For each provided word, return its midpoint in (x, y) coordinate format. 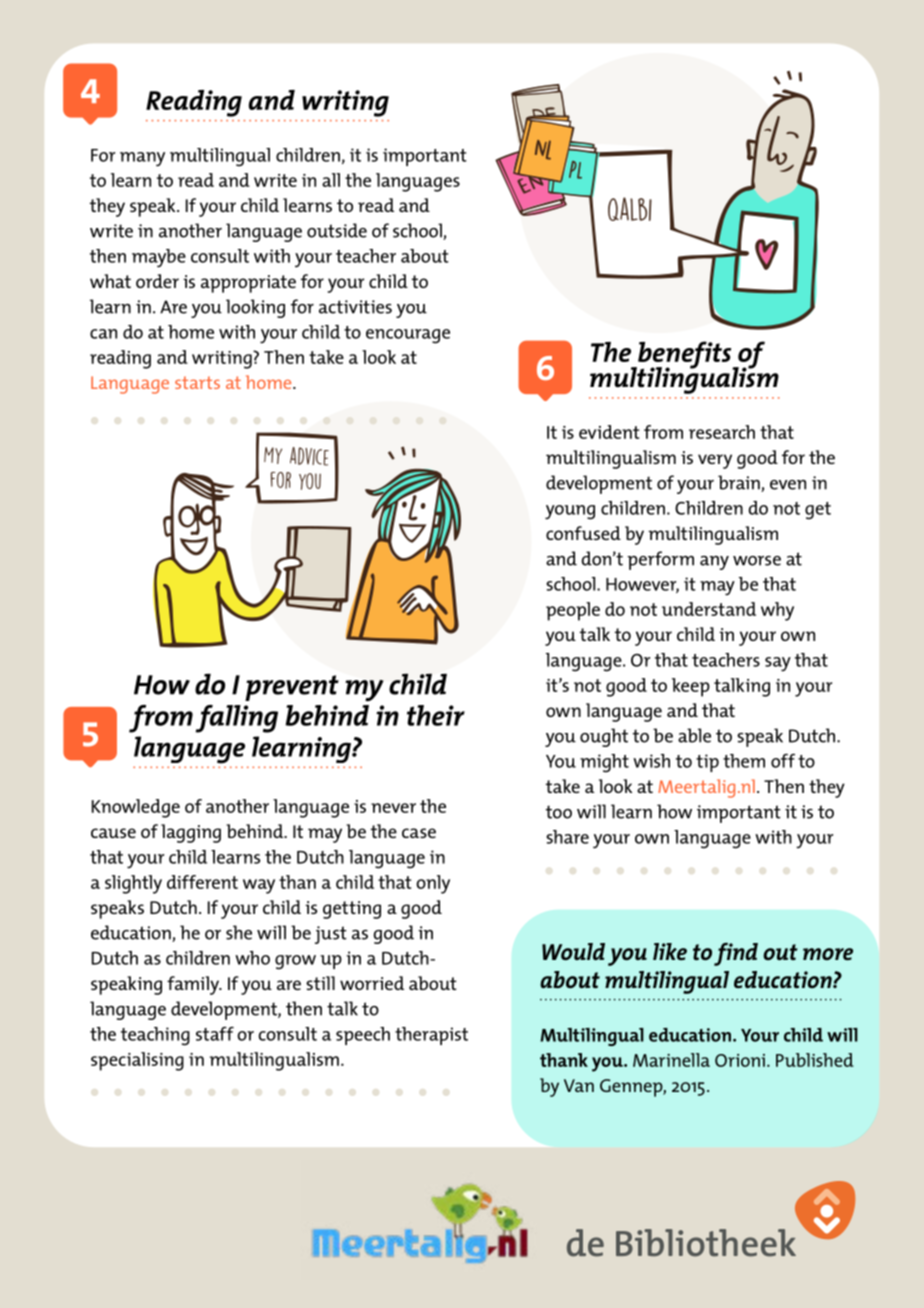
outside (337, 230)
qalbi (630, 209)
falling (236, 719)
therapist (431, 1036)
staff (215, 1034)
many (142, 159)
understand (709, 609)
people (573, 611)
